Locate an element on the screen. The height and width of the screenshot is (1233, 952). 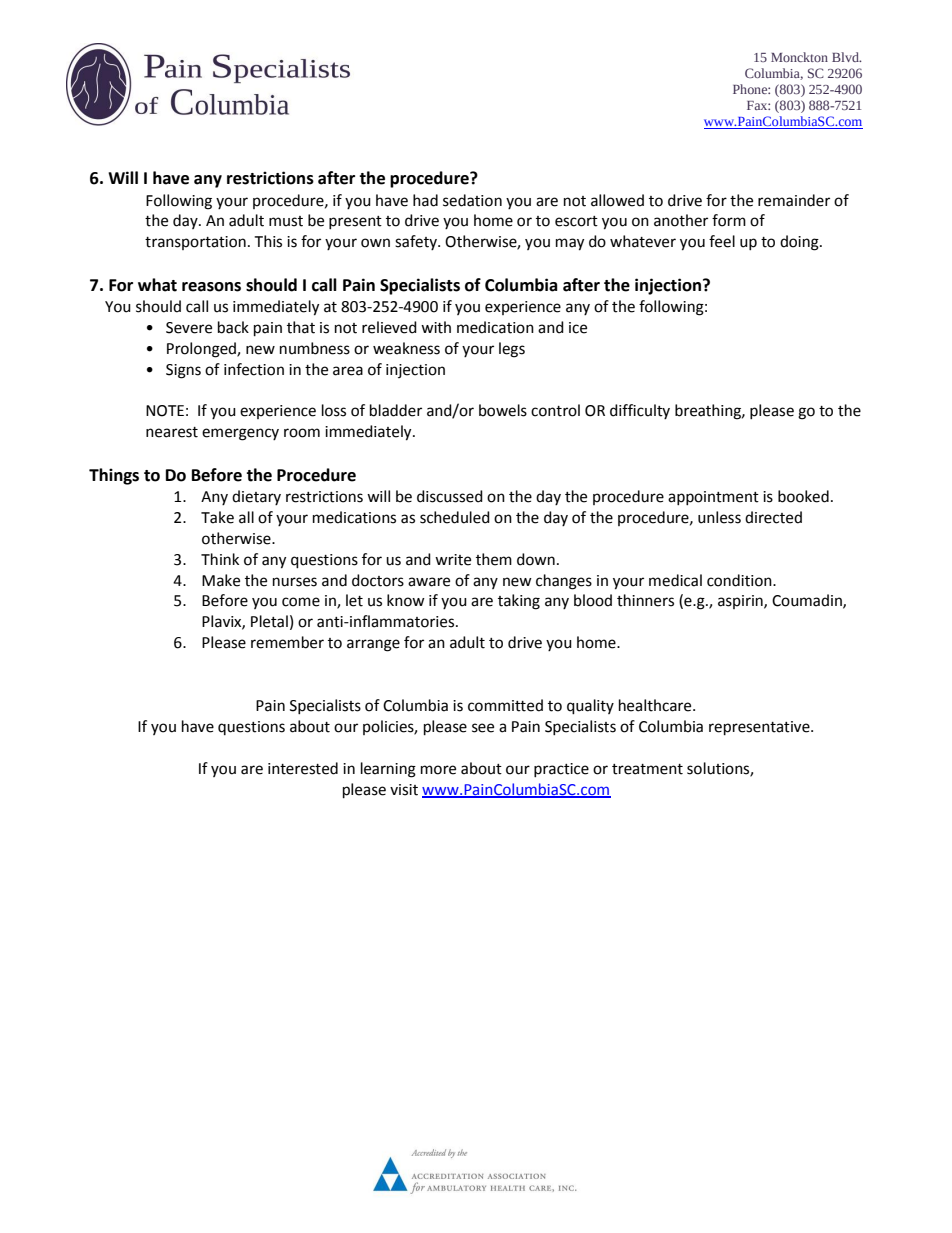
more is located at coordinates (438, 770).
